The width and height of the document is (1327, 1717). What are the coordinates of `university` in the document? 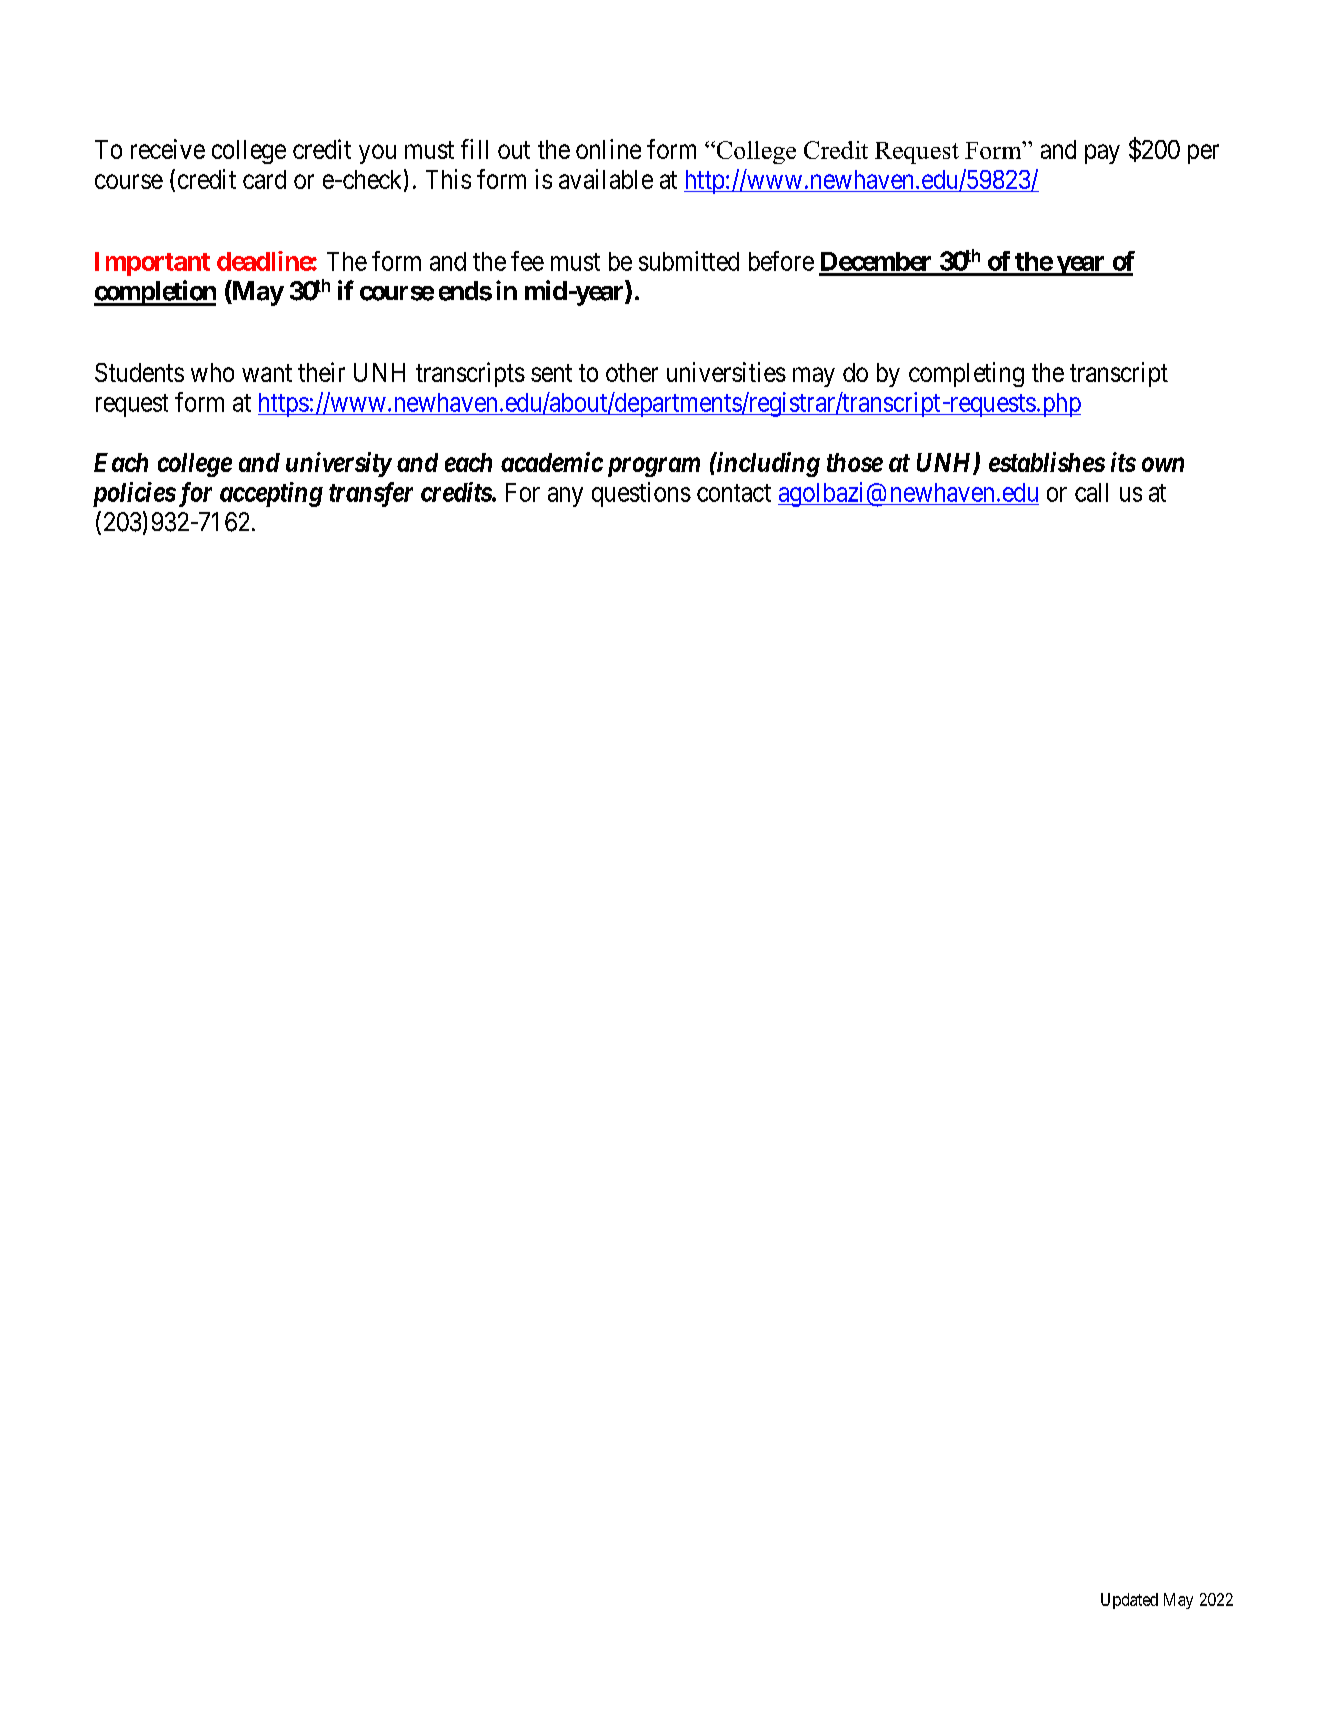 It's located at (338, 464).
